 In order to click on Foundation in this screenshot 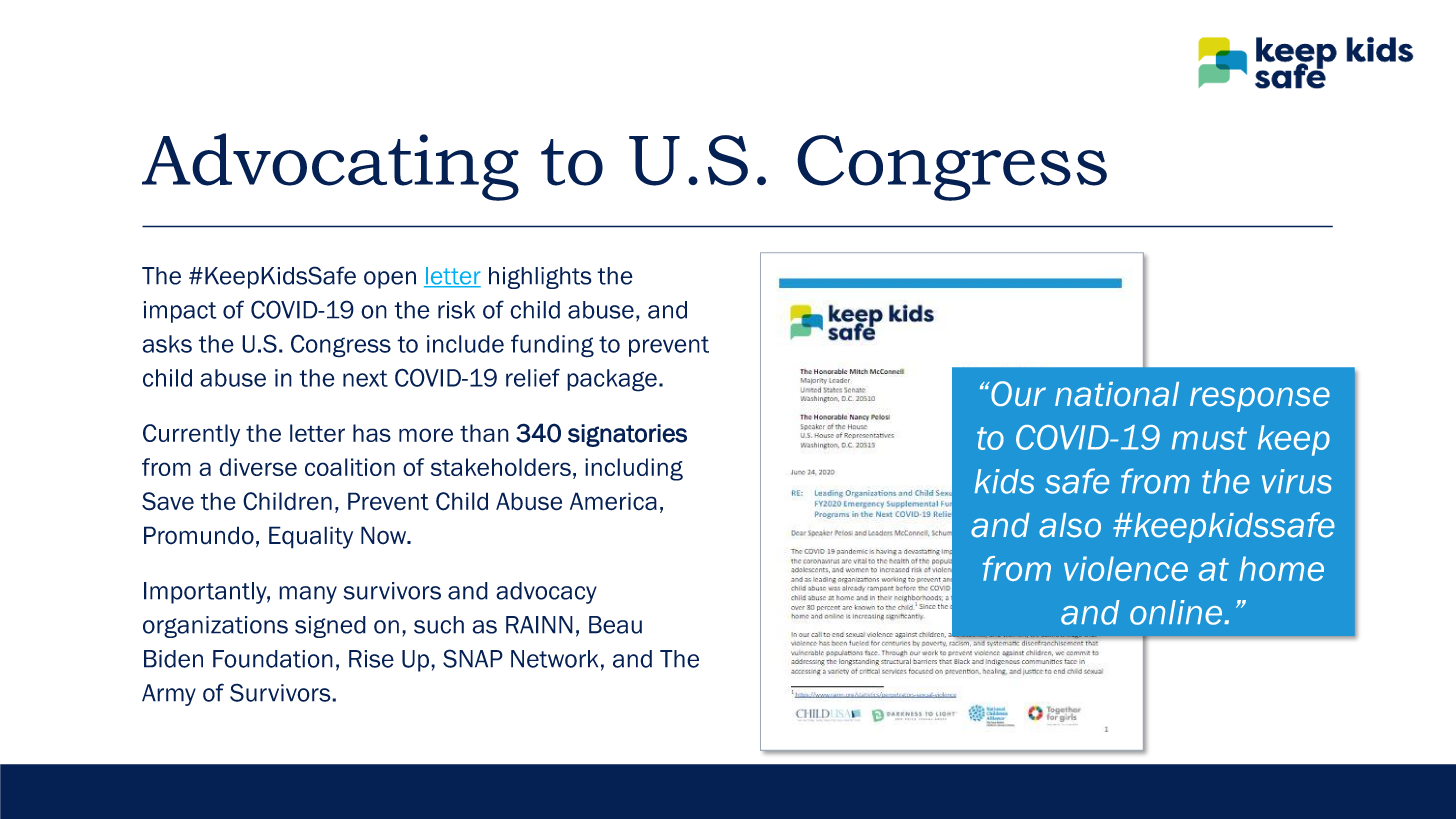, I will do `click(273, 659)`.
